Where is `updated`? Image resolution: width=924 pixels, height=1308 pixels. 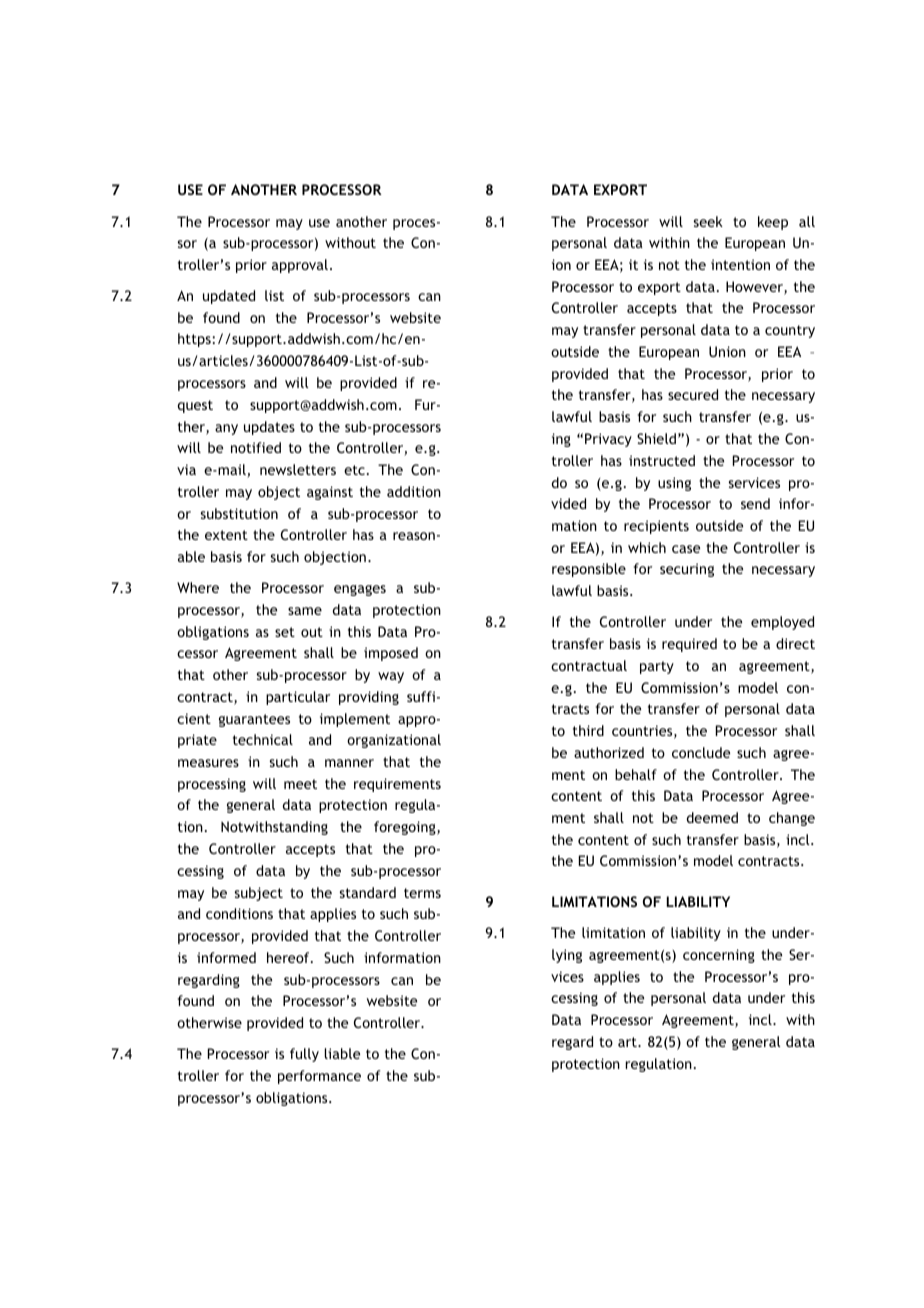
updated is located at coordinates (229, 297).
